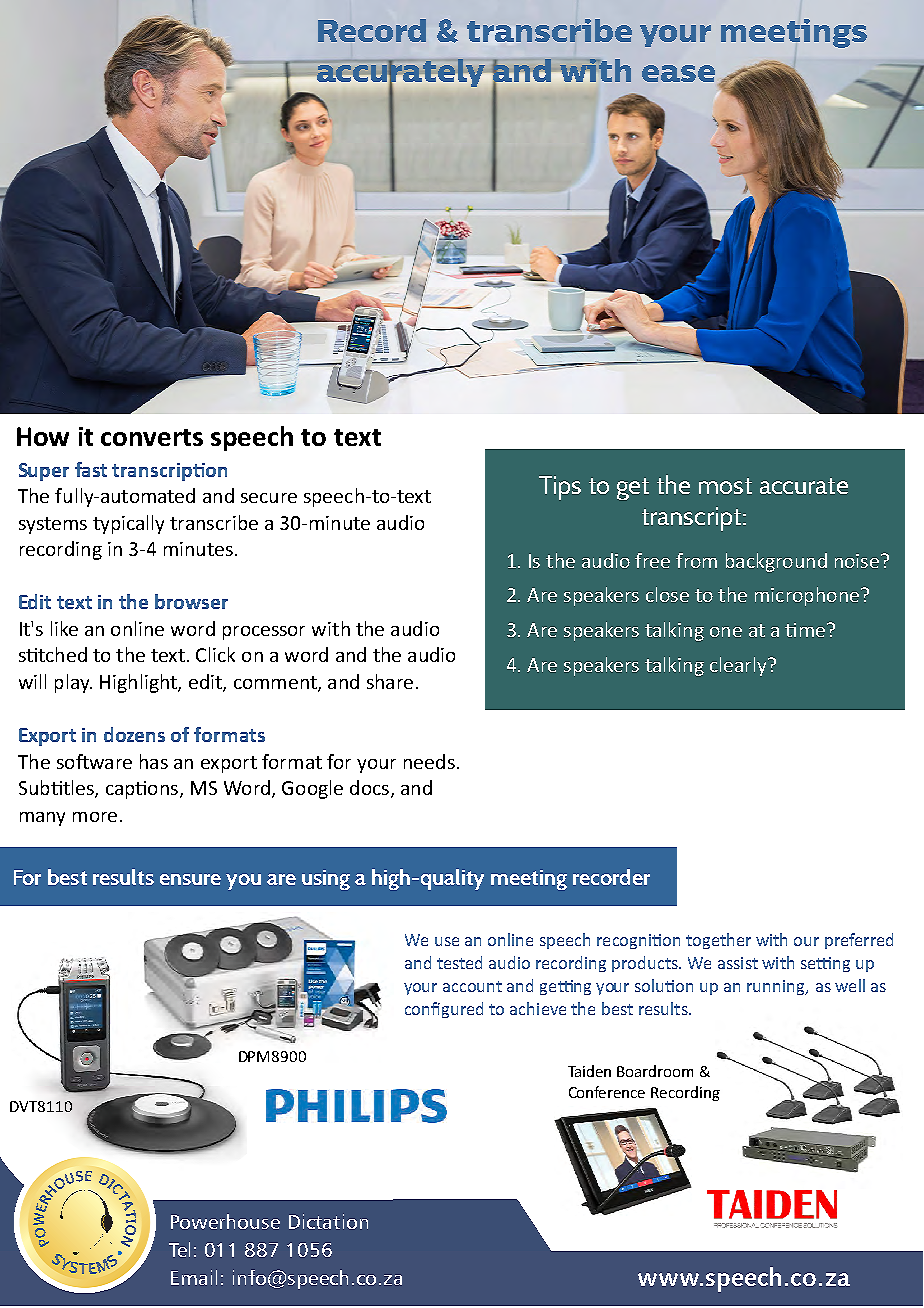  What do you see at coordinates (607, 1092) in the image?
I see `Conference` at bounding box center [607, 1092].
